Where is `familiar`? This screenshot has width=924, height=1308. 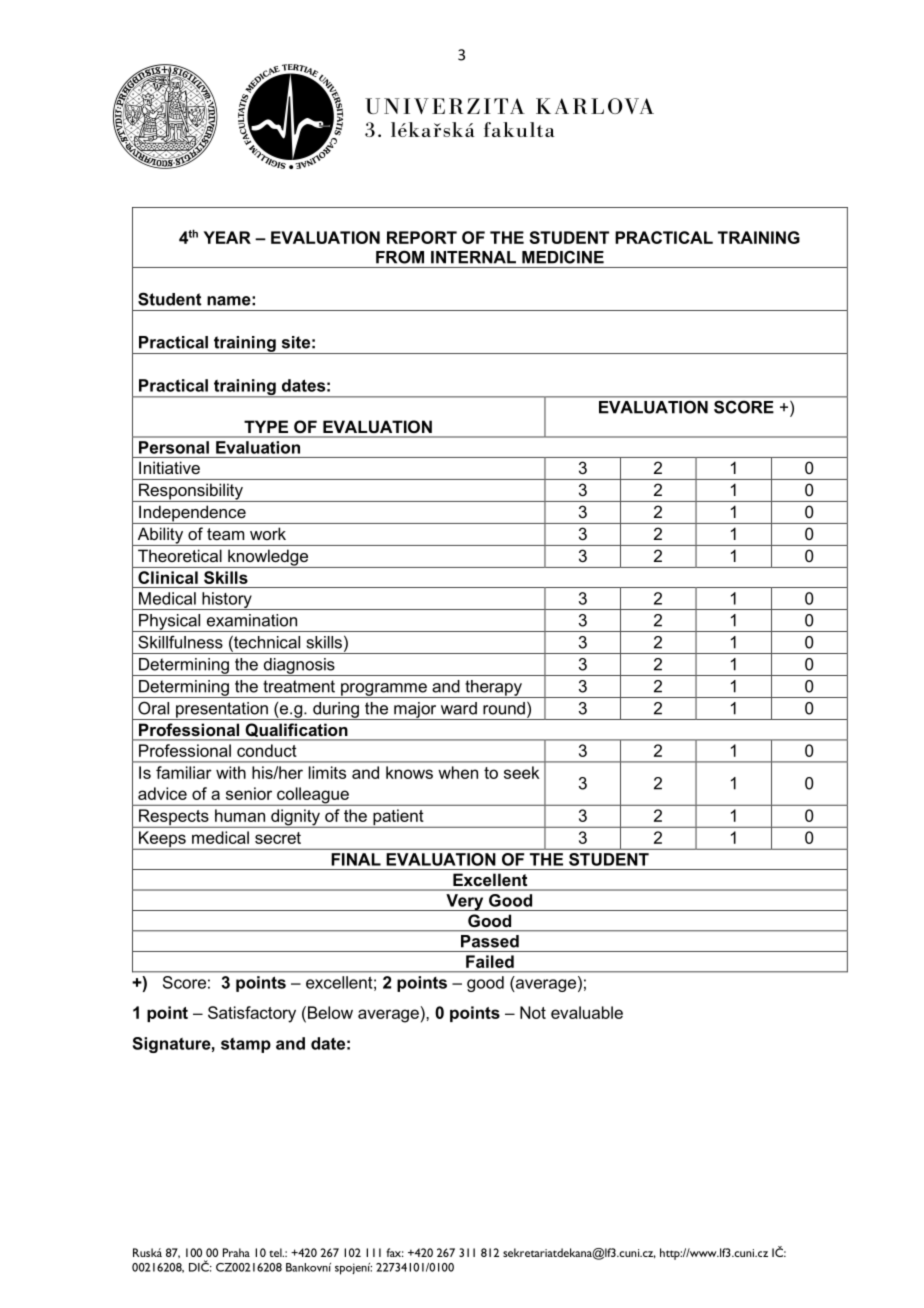 familiar is located at coordinates (184, 772).
